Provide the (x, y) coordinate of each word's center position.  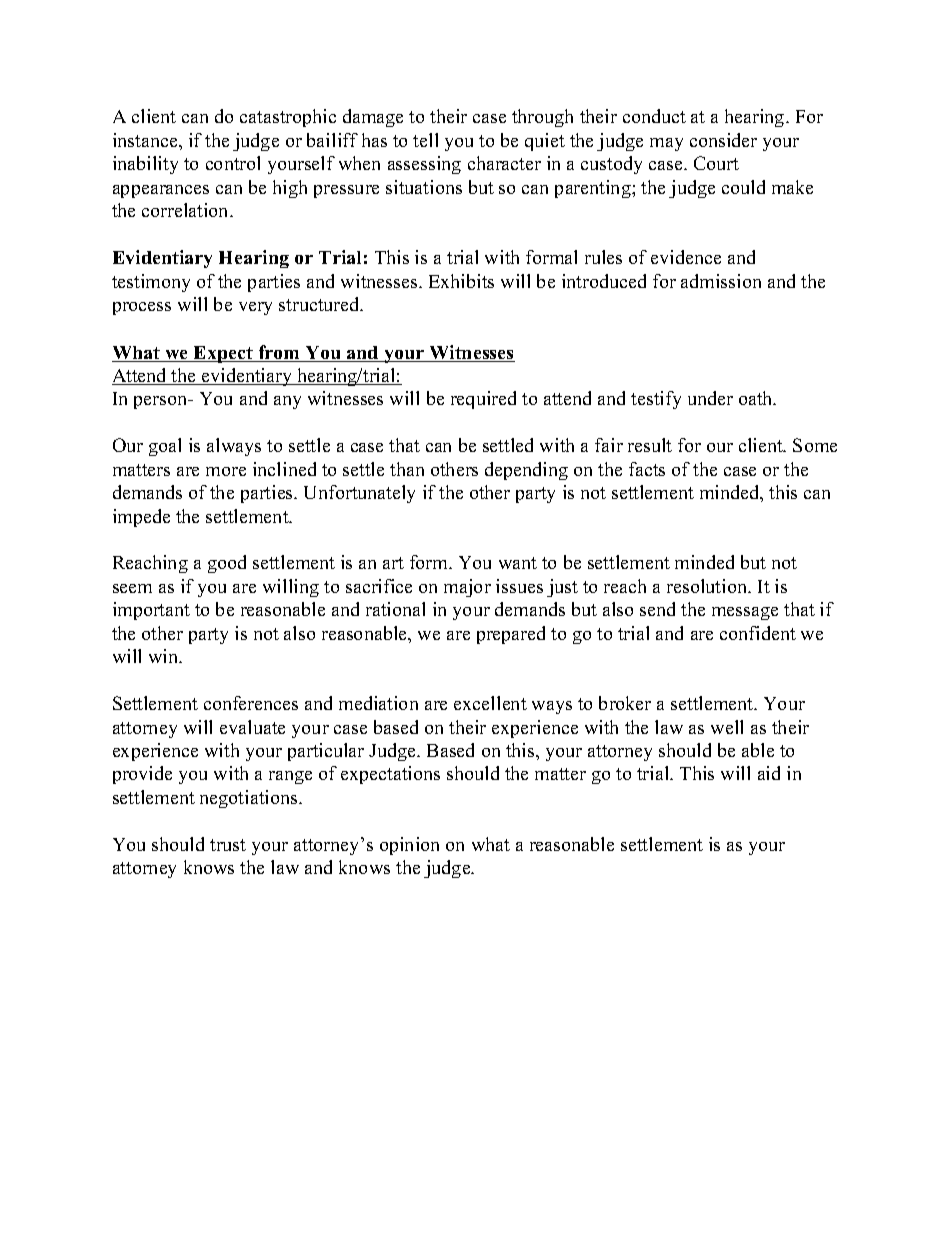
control (233, 163)
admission (721, 281)
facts (647, 469)
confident (758, 633)
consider (723, 140)
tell (425, 140)
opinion (409, 846)
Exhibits (461, 281)
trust (228, 845)
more (226, 471)
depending (526, 471)
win (165, 656)
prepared (511, 635)
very (255, 308)
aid (769, 773)
